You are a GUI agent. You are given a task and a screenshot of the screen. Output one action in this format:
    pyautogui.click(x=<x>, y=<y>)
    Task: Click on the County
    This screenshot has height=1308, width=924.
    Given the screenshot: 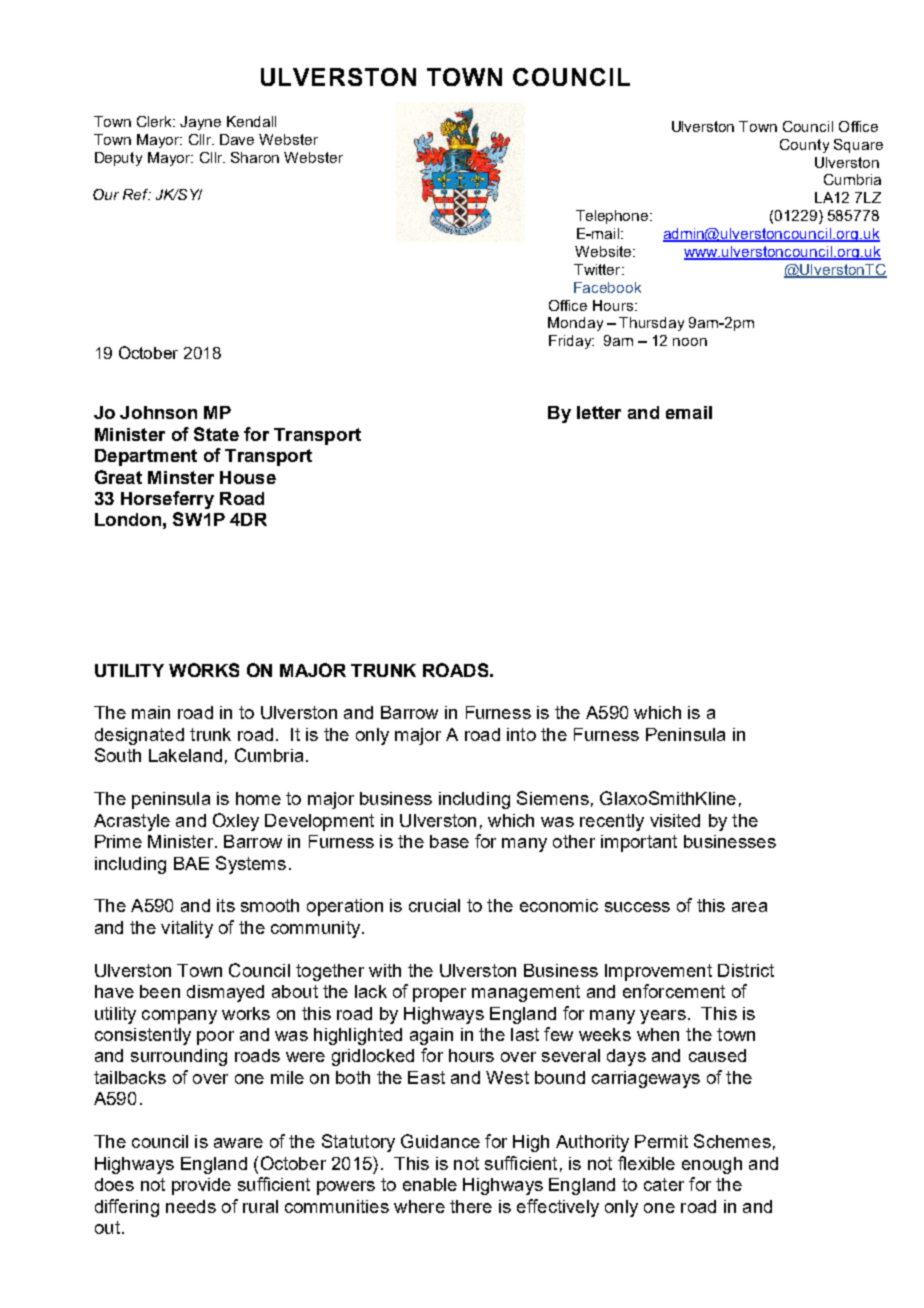 What is the action you would take?
    pyautogui.click(x=804, y=146)
